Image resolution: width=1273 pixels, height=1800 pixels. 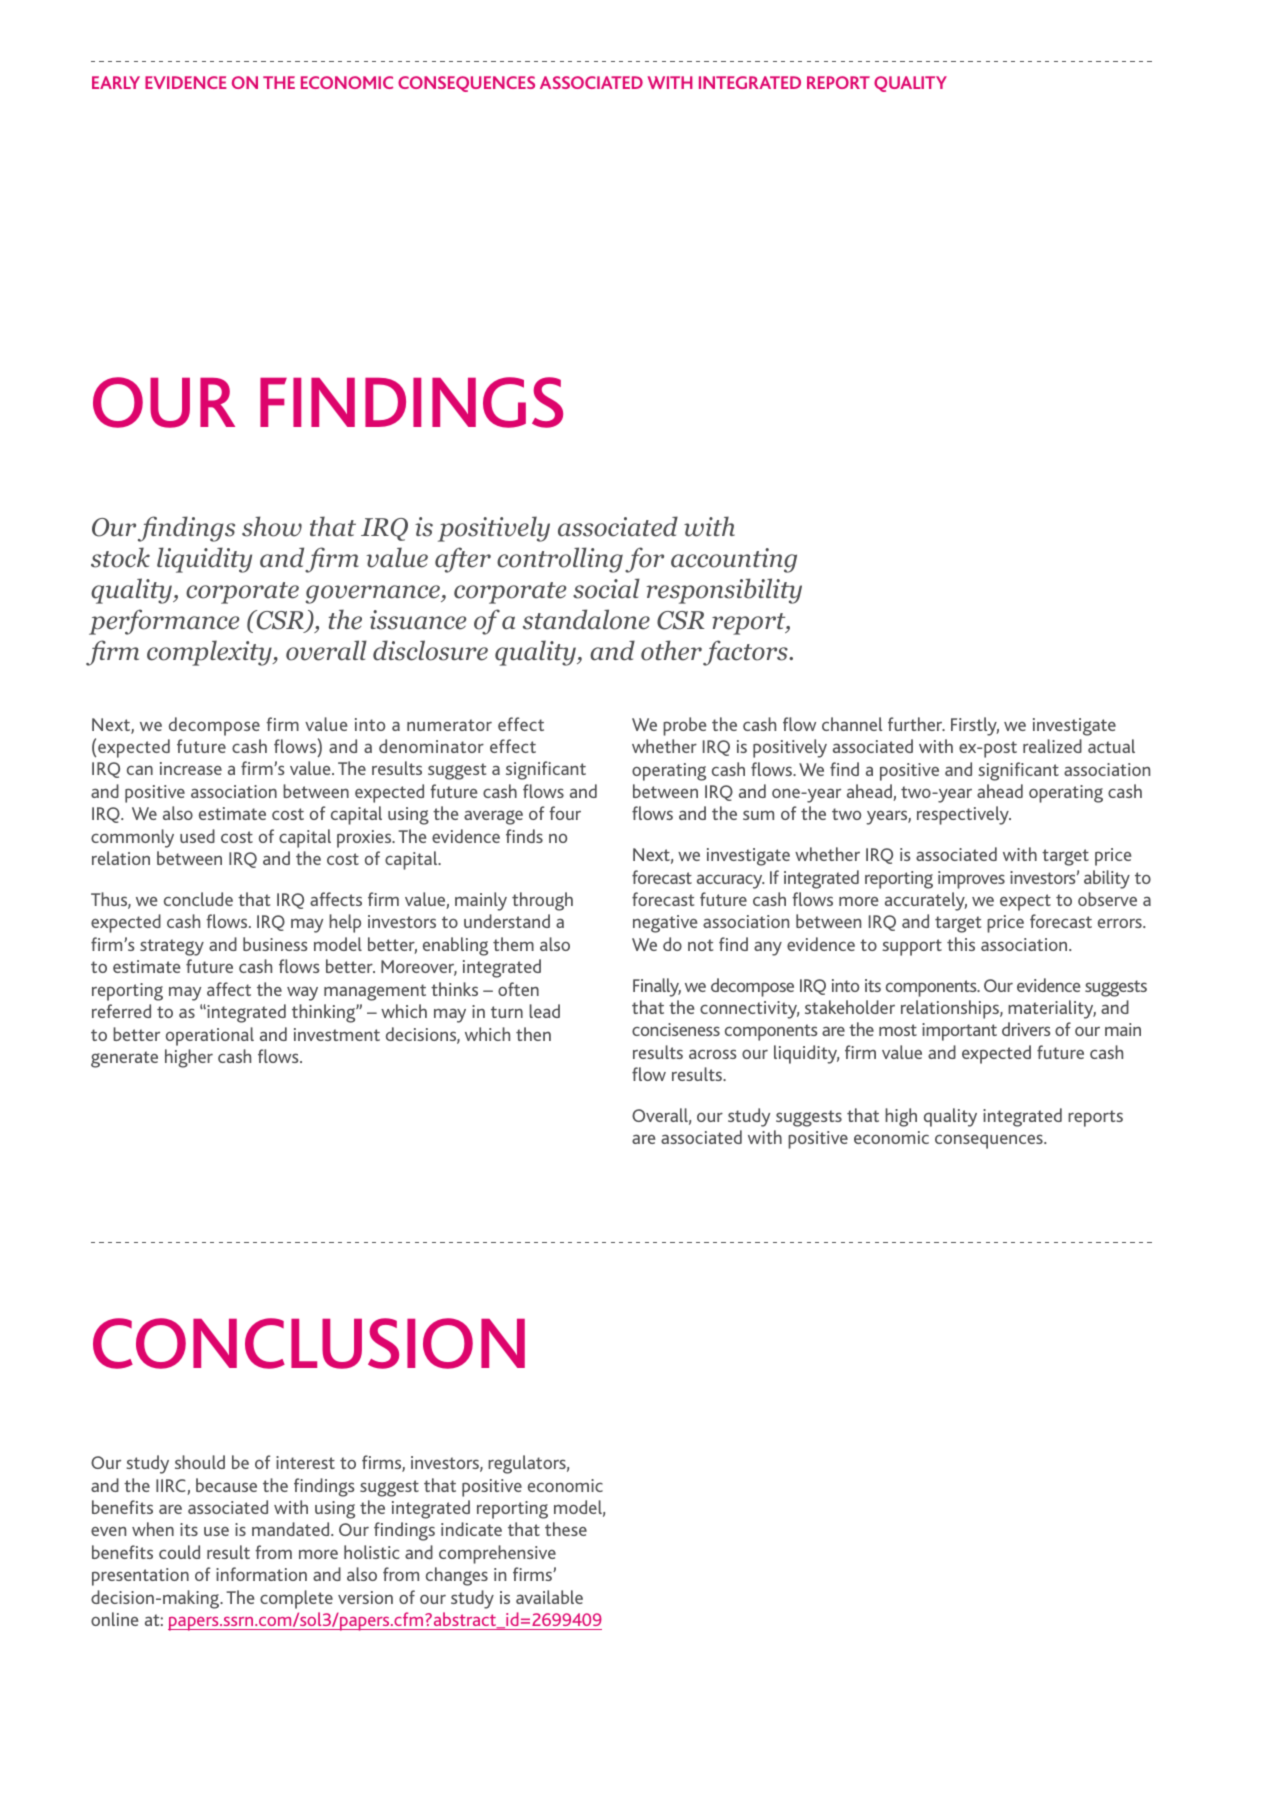 I want to click on conciseness, so click(x=676, y=1029).
